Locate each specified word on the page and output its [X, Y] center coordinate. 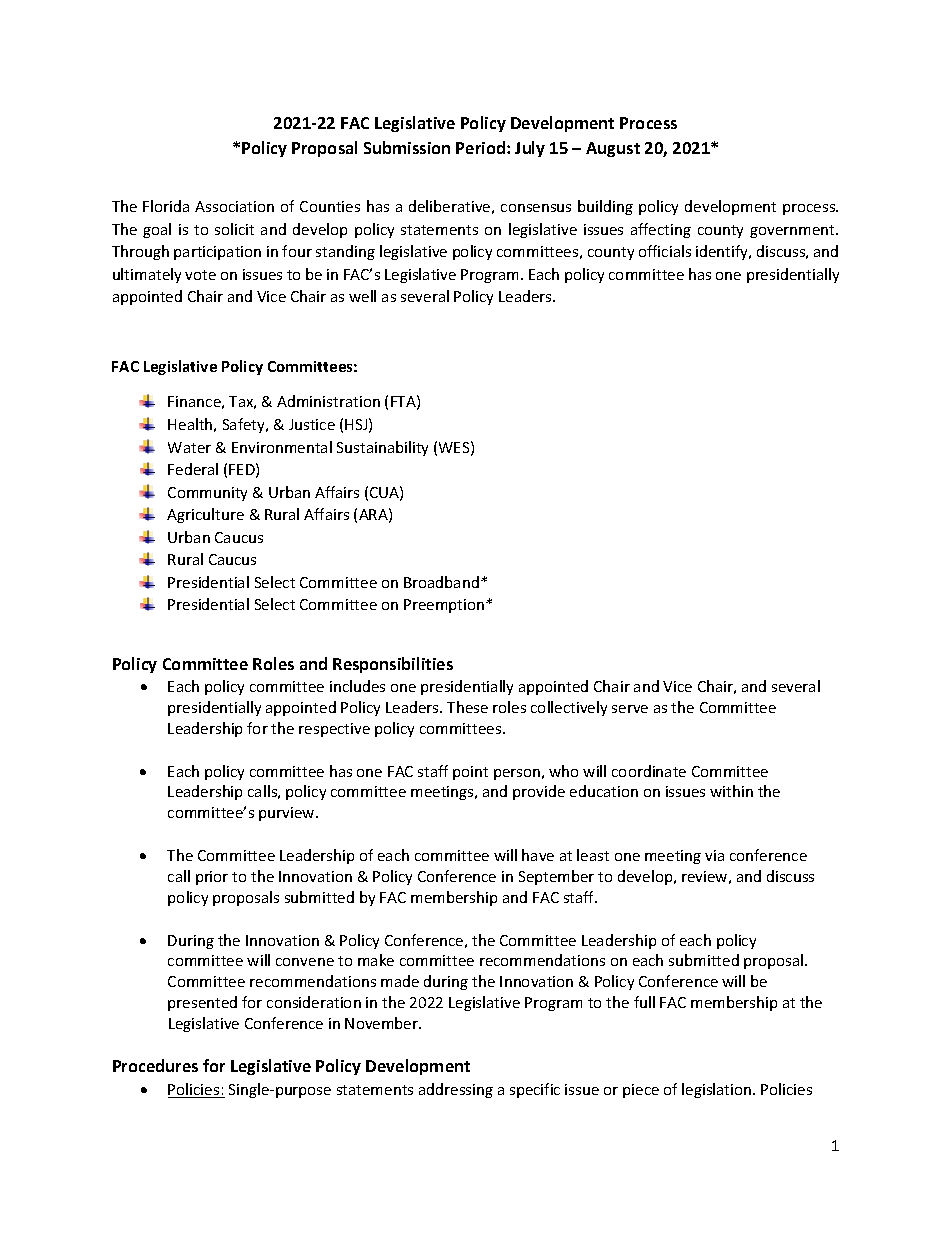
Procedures [155, 1065]
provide [539, 792]
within [731, 791]
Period [482, 147]
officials [665, 251]
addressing [456, 1090]
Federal [193, 469]
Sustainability [382, 448]
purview [288, 814]
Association [234, 206]
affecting [661, 230]
